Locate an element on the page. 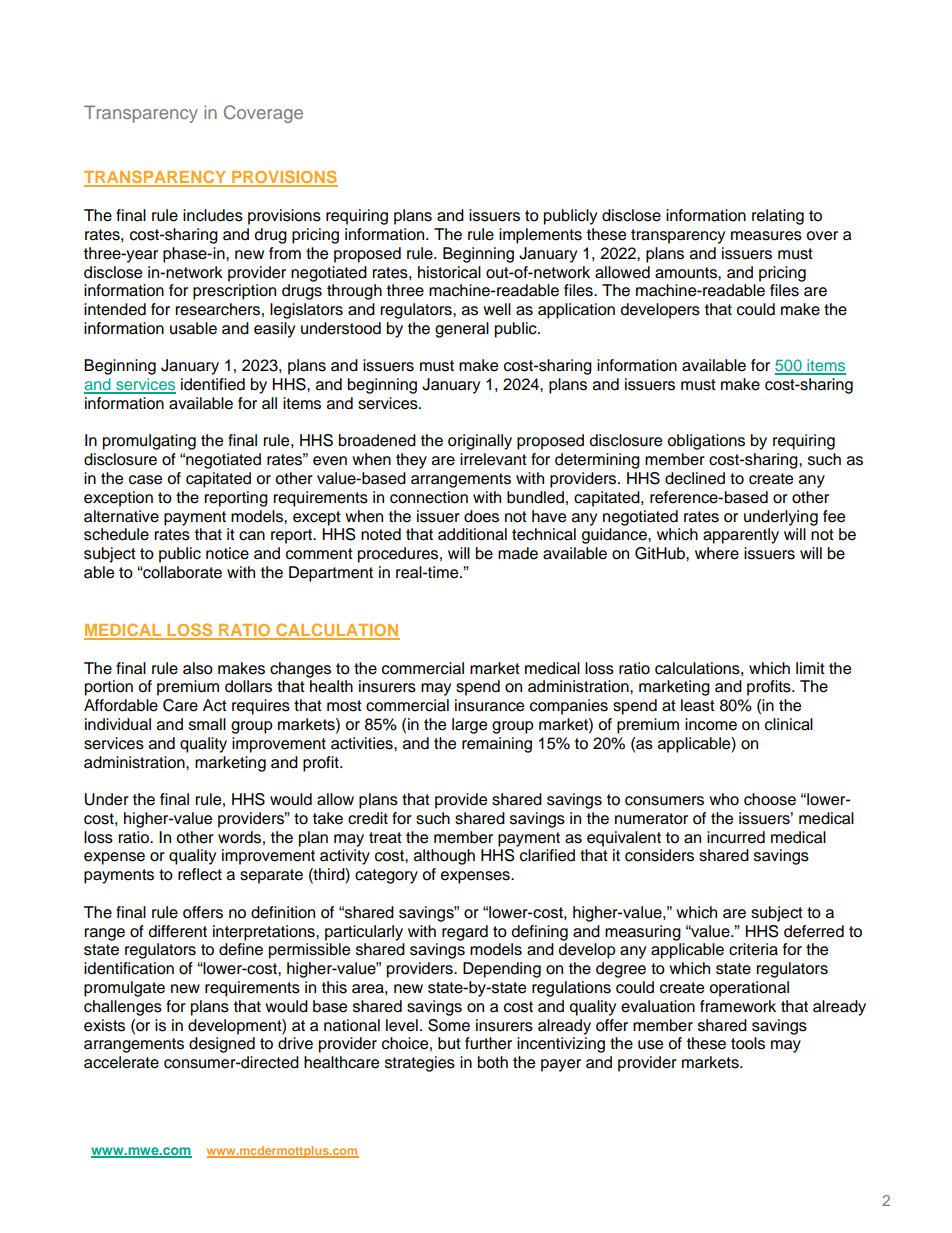 The width and height of the document is (952, 1233). reflect is located at coordinates (200, 874).
